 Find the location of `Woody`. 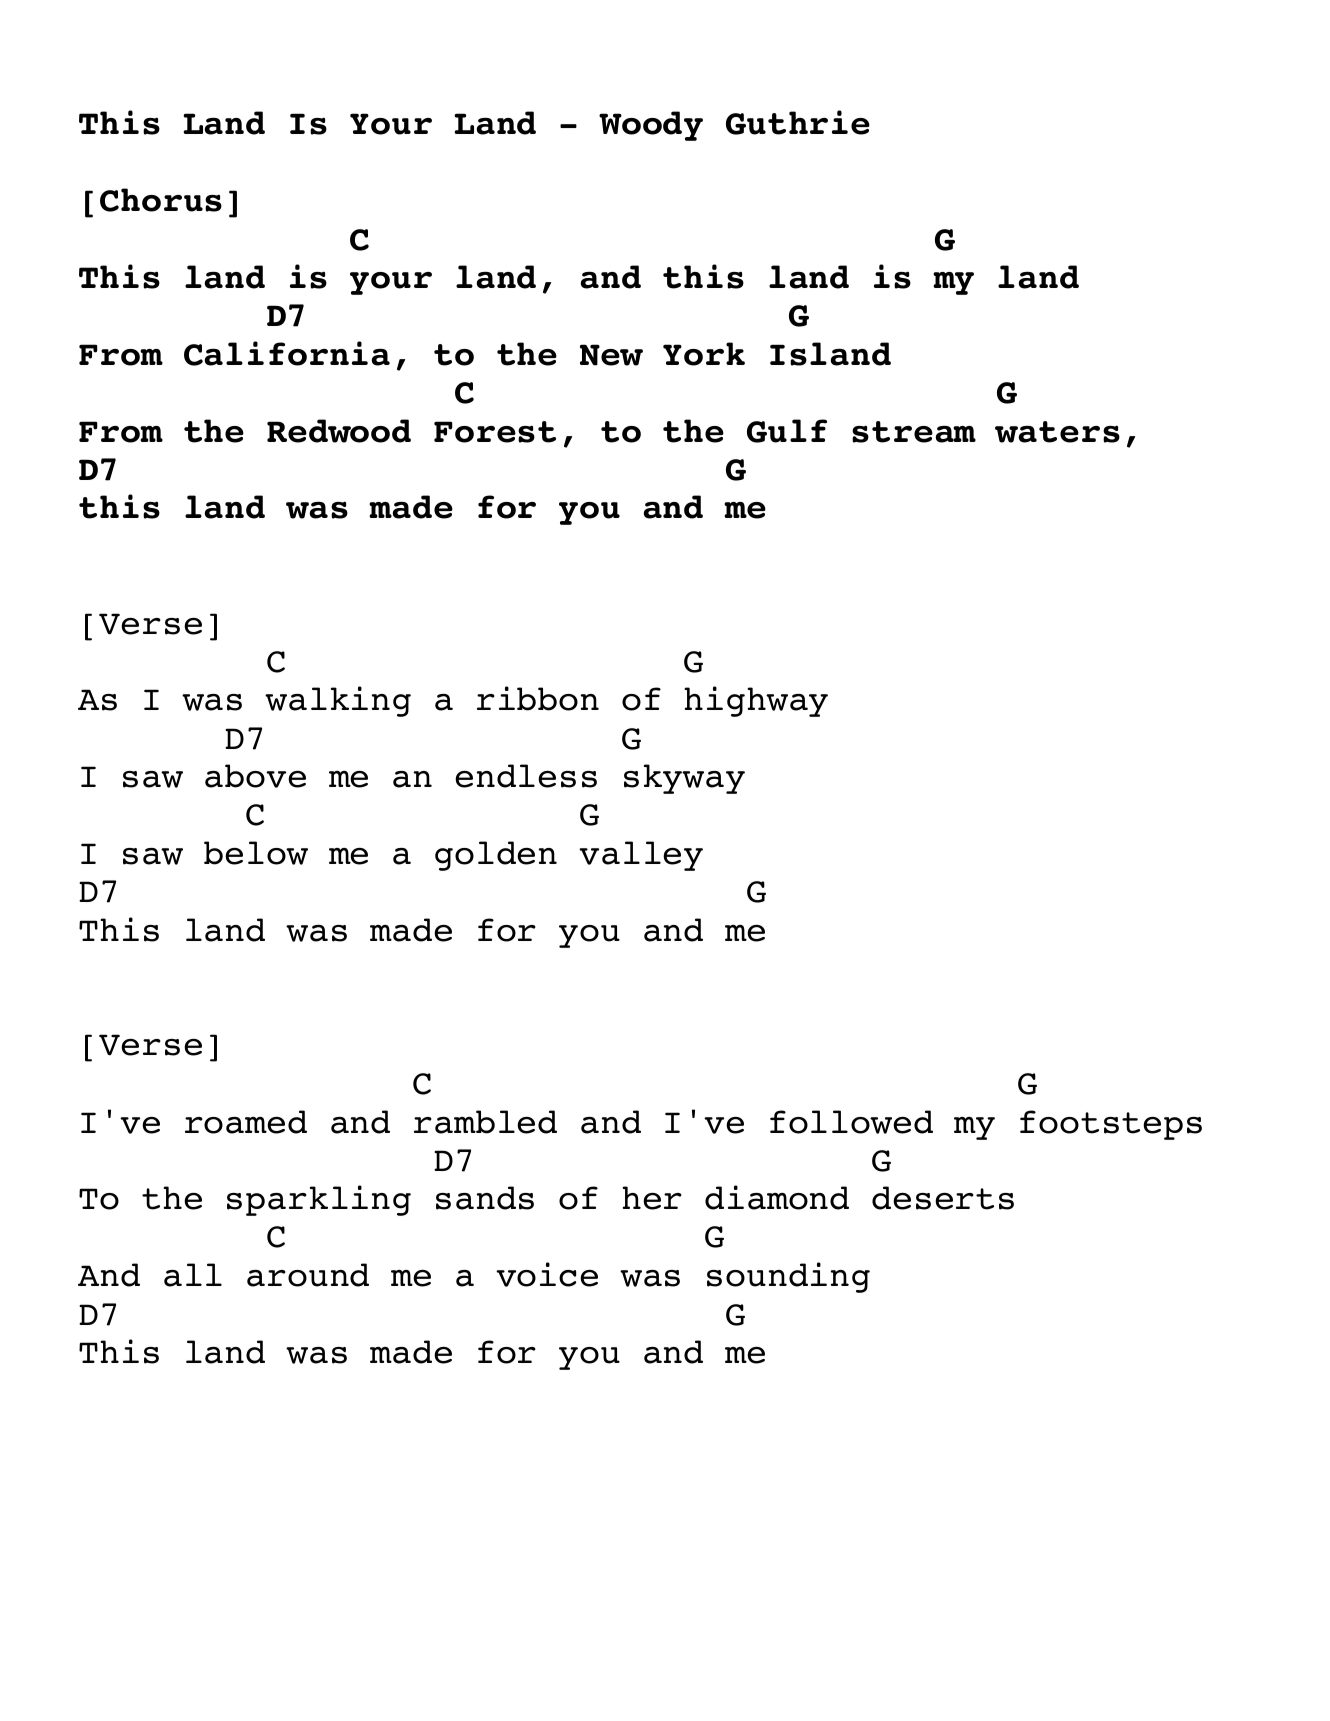

Woody is located at coordinates (651, 126).
